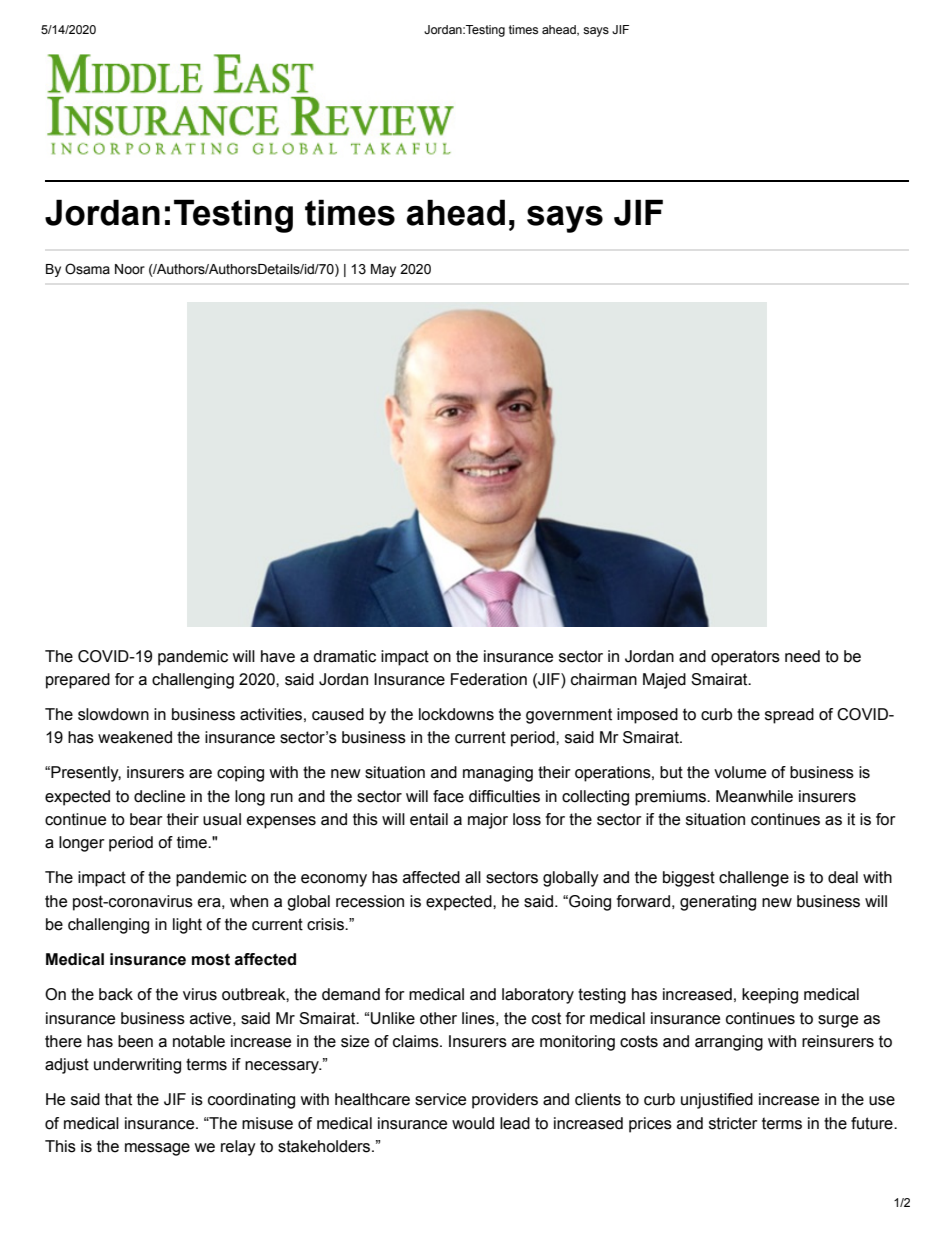 This screenshot has height=1233, width=952. Describe the element at coordinates (456, 714) in the screenshot. I see `lockdowns` at that location.
